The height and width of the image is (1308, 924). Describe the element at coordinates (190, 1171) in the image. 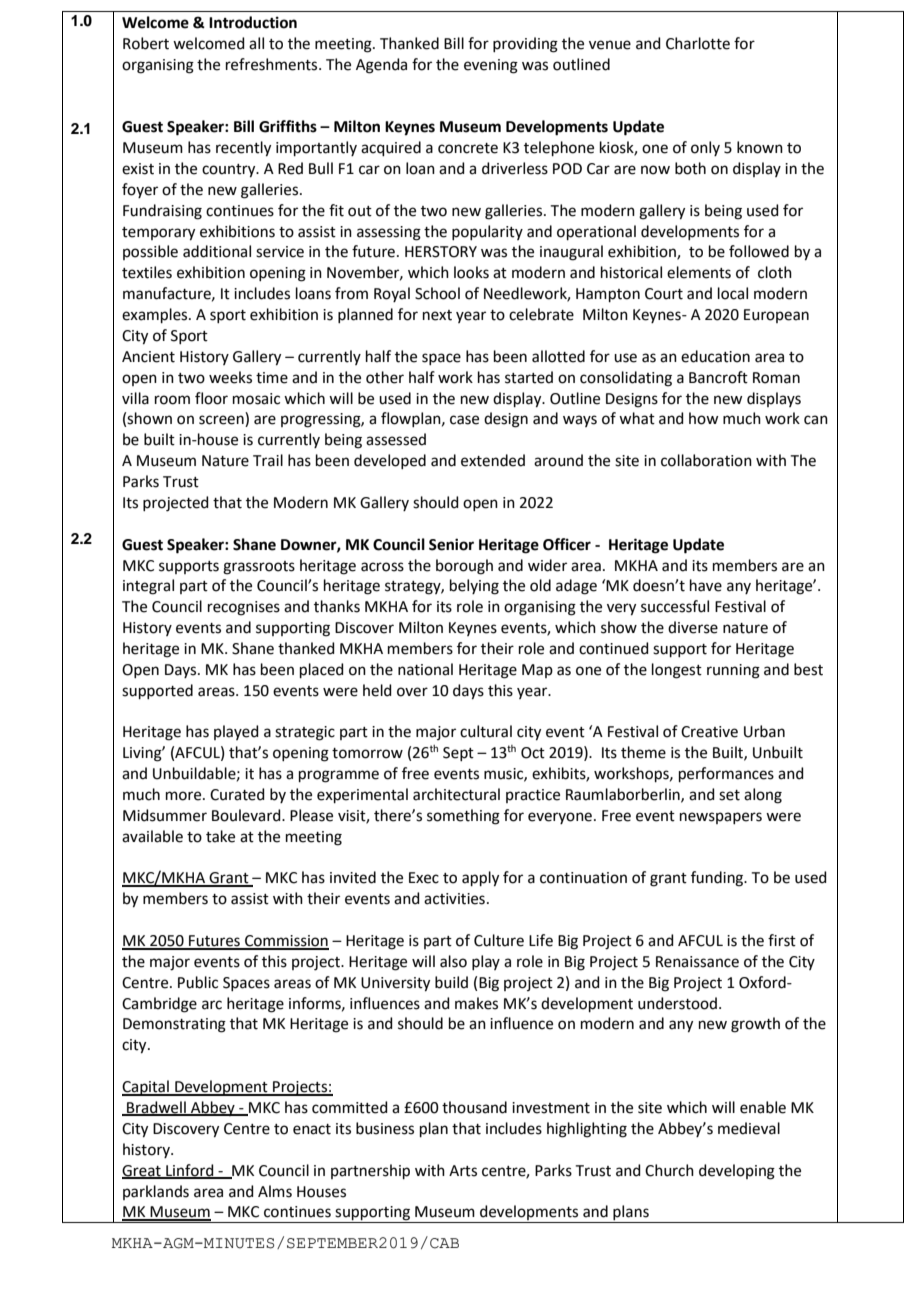

I see `Linford` at that location.
